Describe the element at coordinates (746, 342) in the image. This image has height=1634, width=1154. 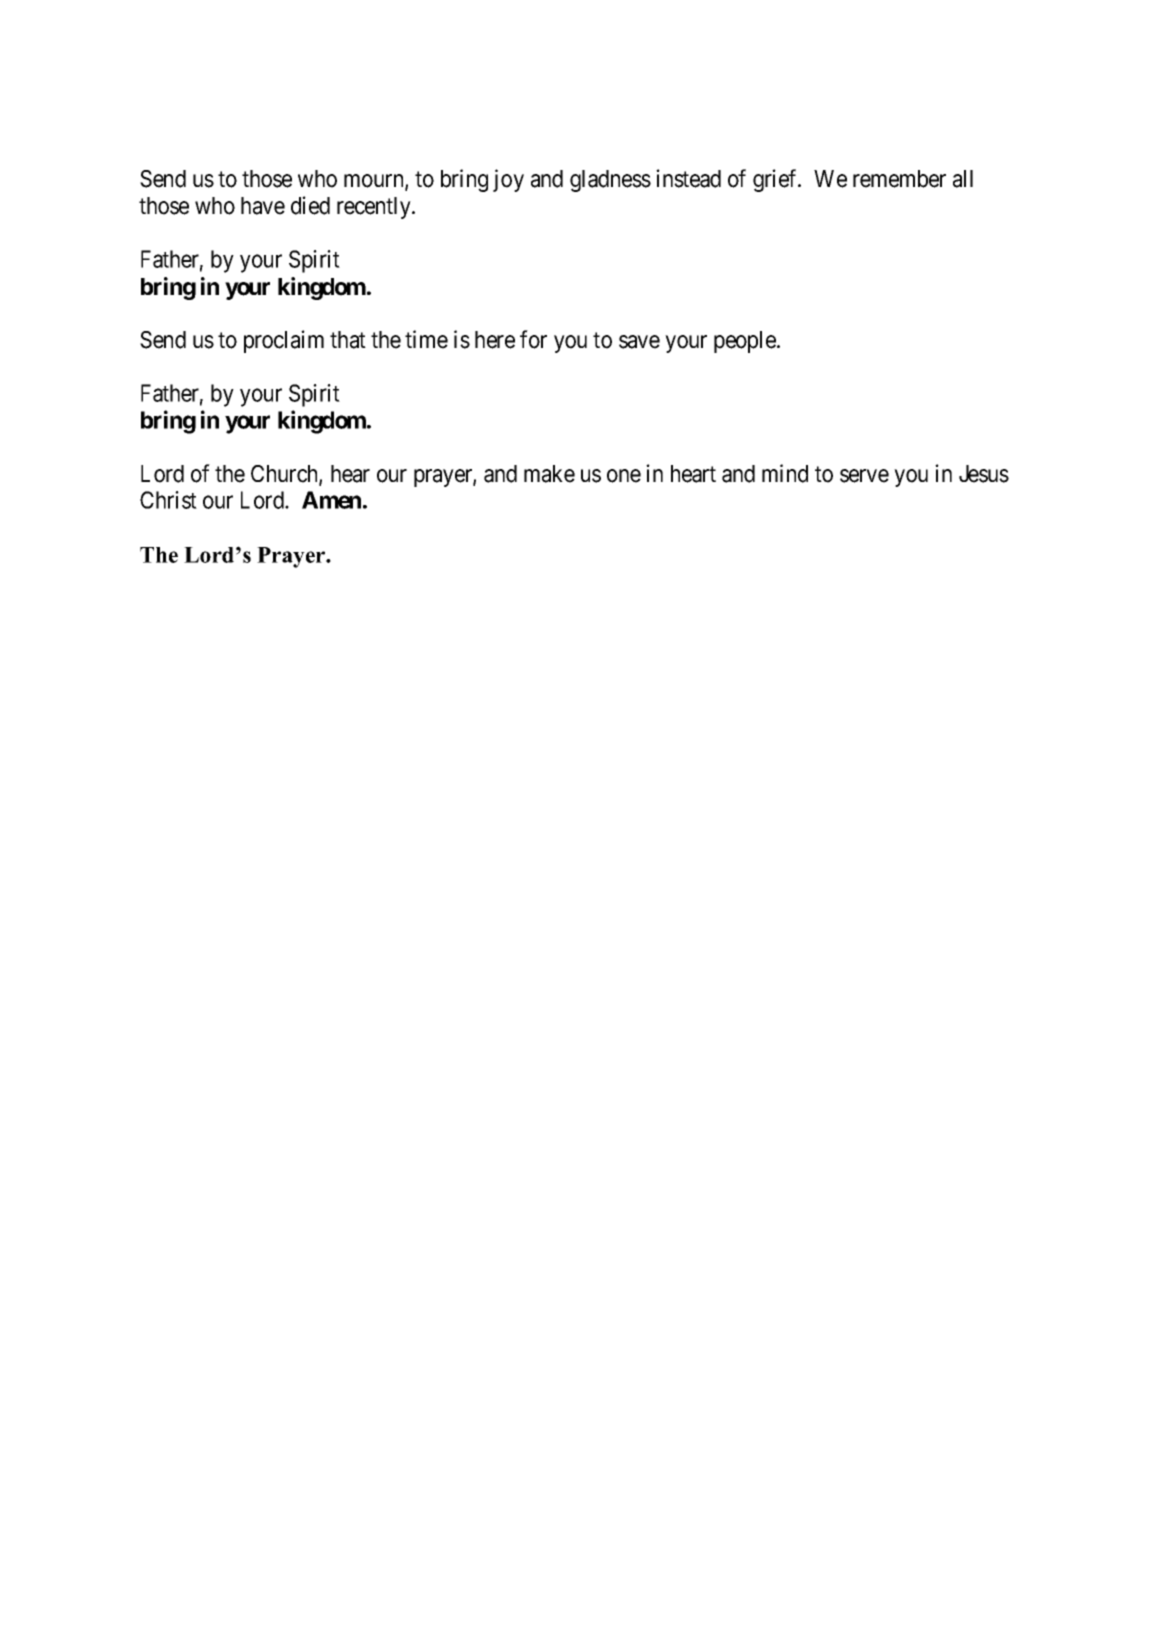
I see `people` at that location.
